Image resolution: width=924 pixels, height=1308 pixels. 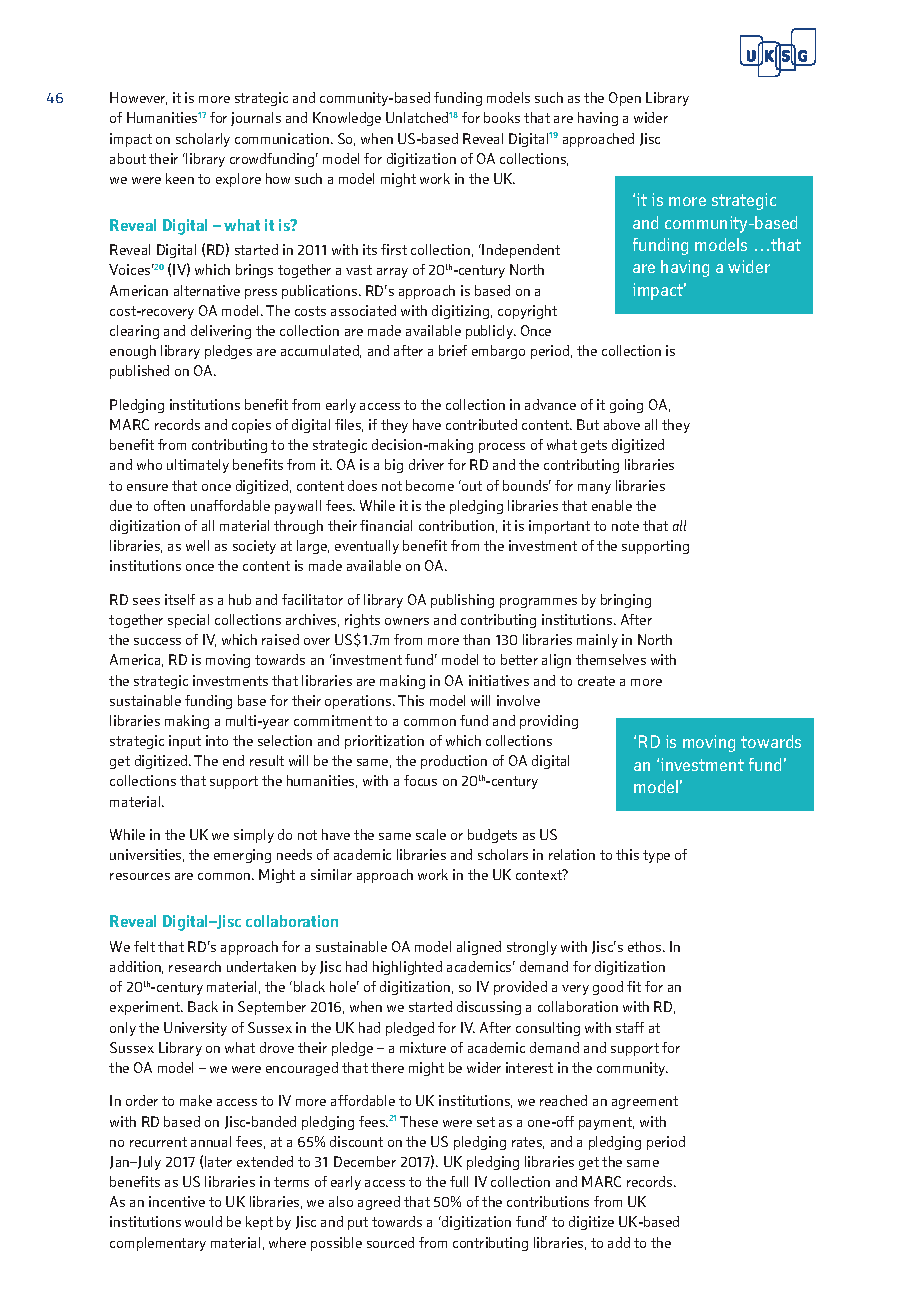 I want to click on incentive, so click(x=177, y=1201).
